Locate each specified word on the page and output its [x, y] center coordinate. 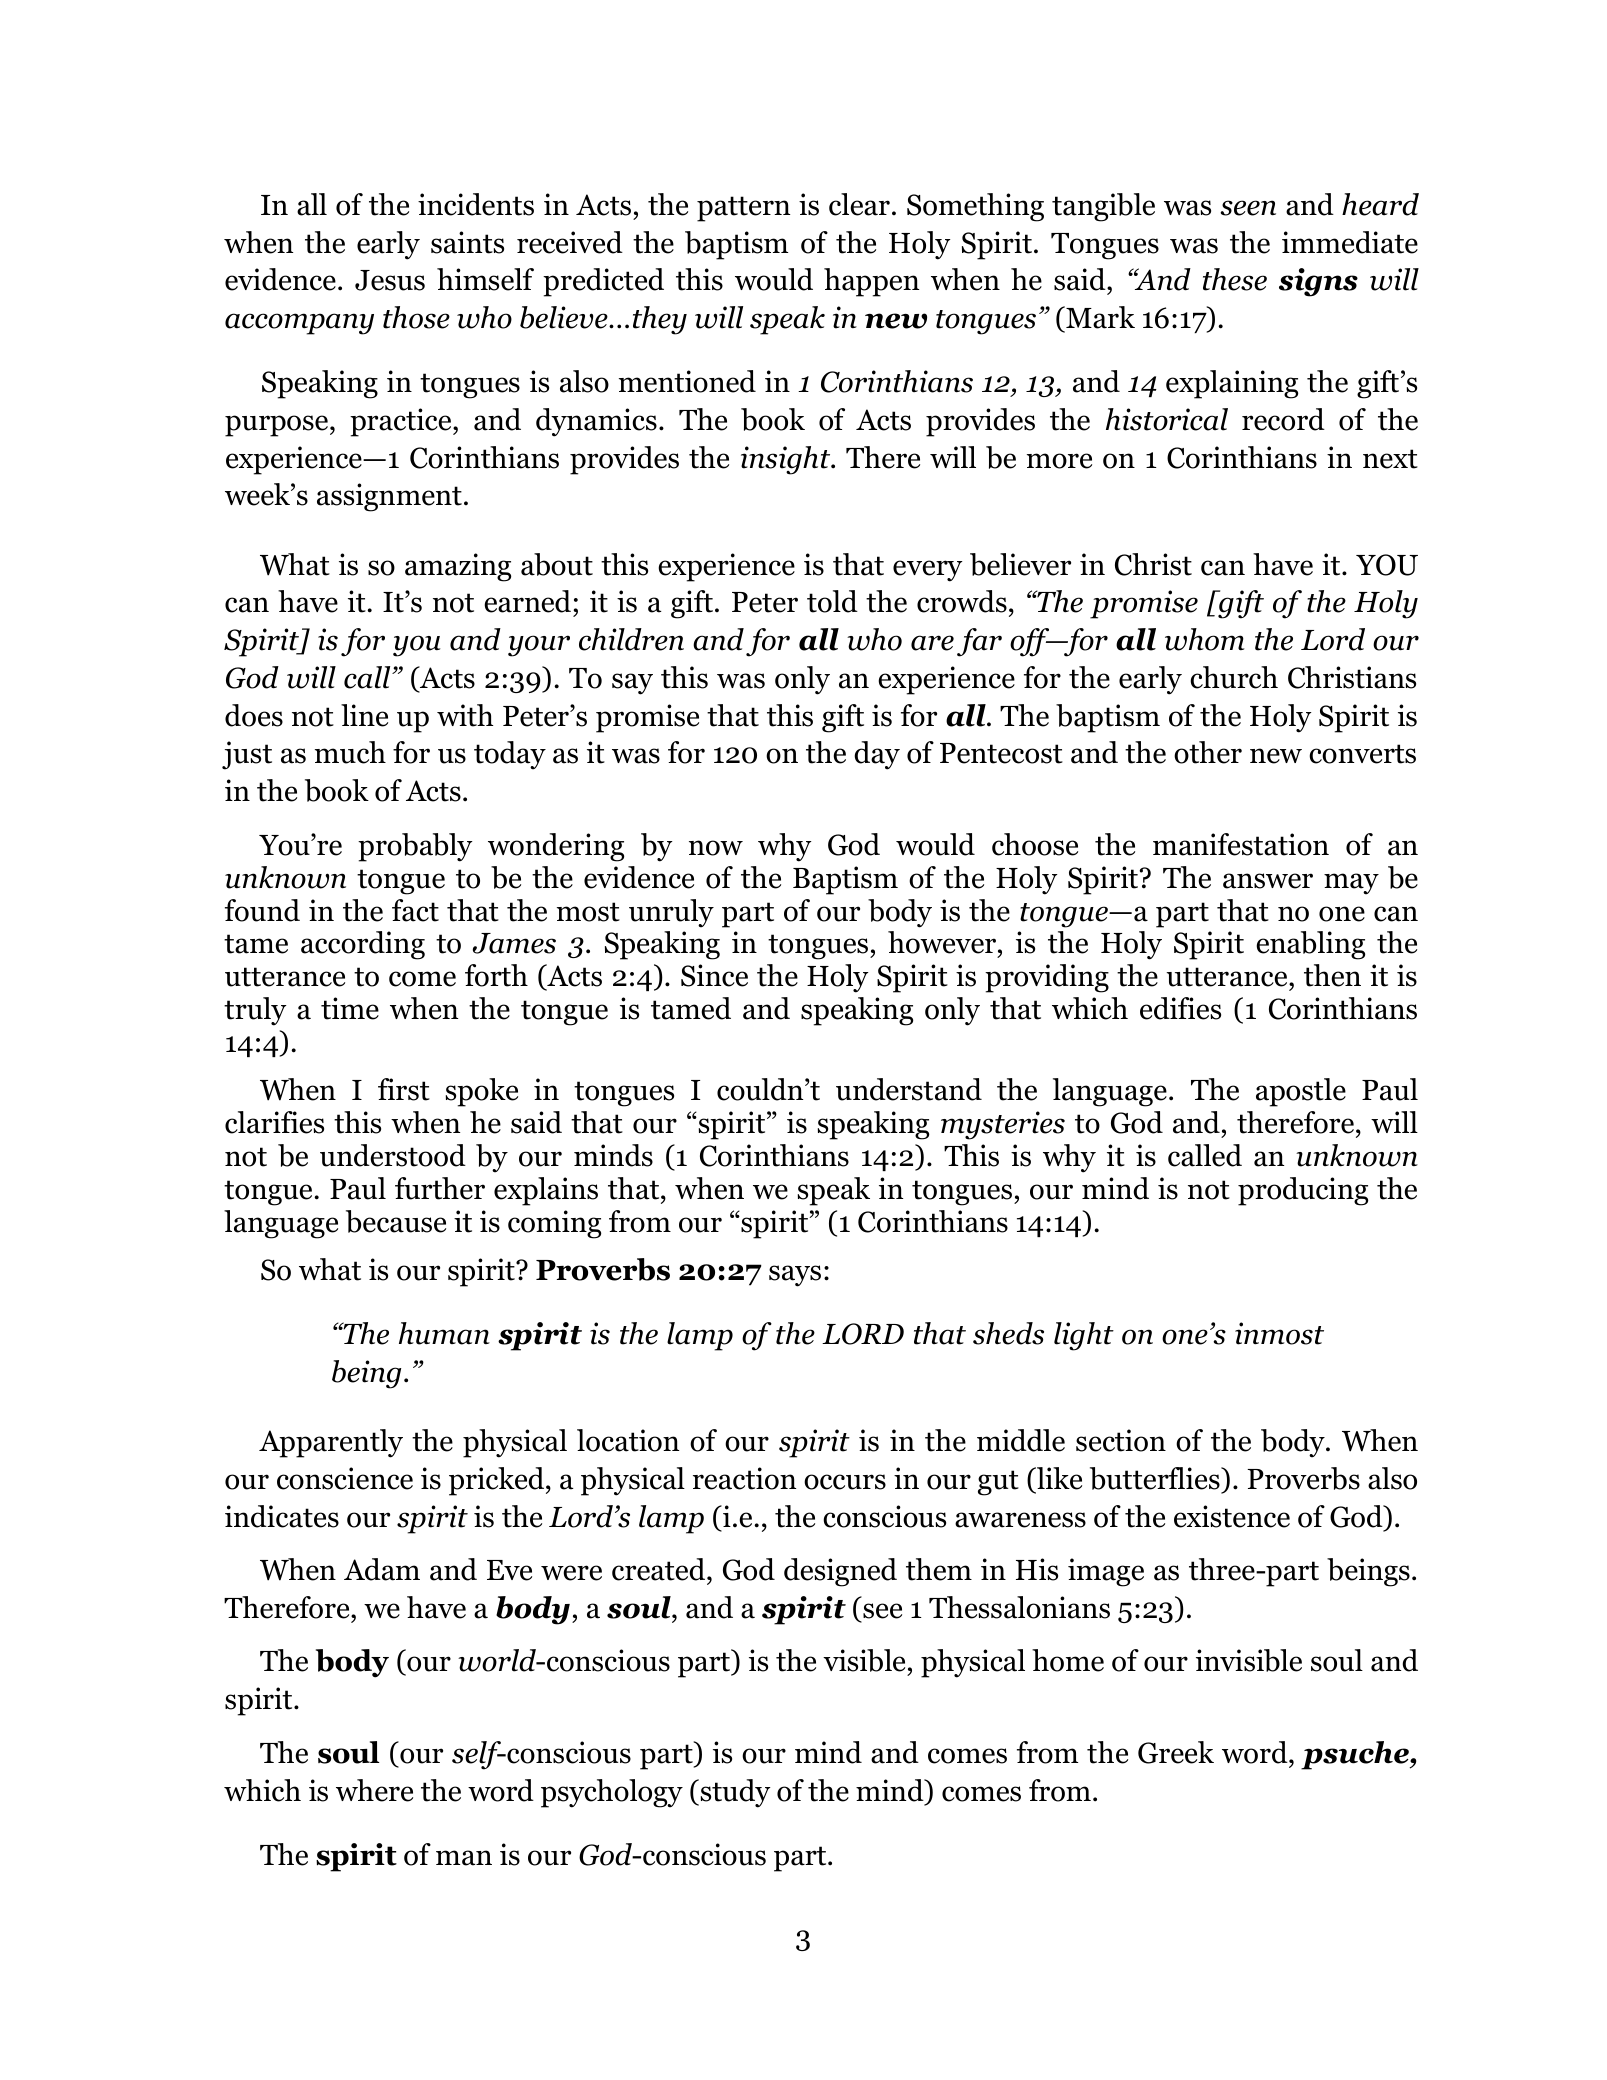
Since [714, 975]
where [374, 1790]
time [350, 1008]
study [734, 1793]
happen [871, 282]
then [1332, 975]
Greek [1176, 1752]
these [1235, 279]
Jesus [390, 280]
